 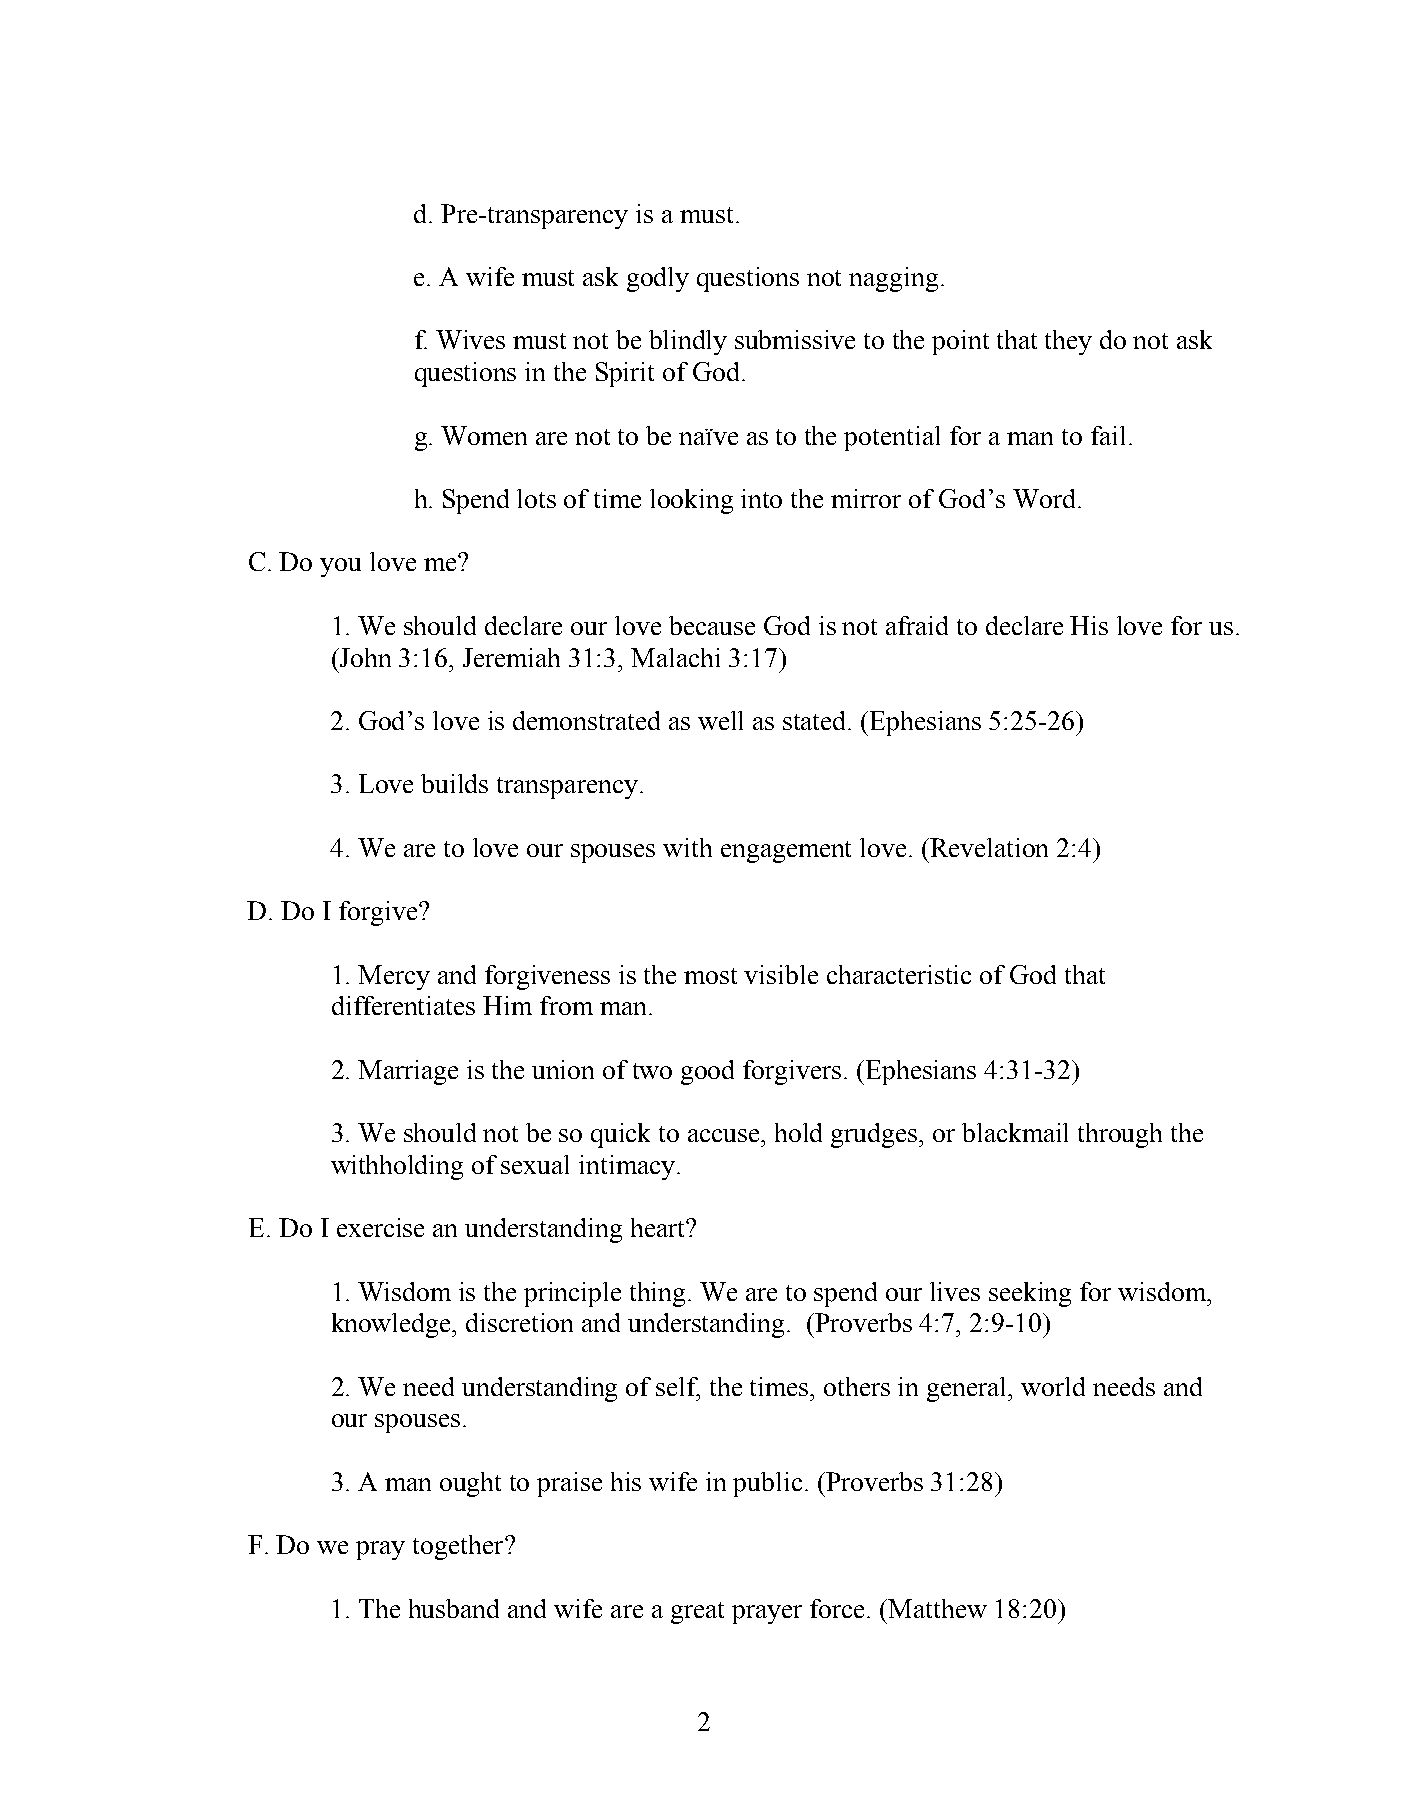 What do you see at coordinates (937, 1608) in the screenshot?
I see `Matthew` at bounding box center [937, 1608].
